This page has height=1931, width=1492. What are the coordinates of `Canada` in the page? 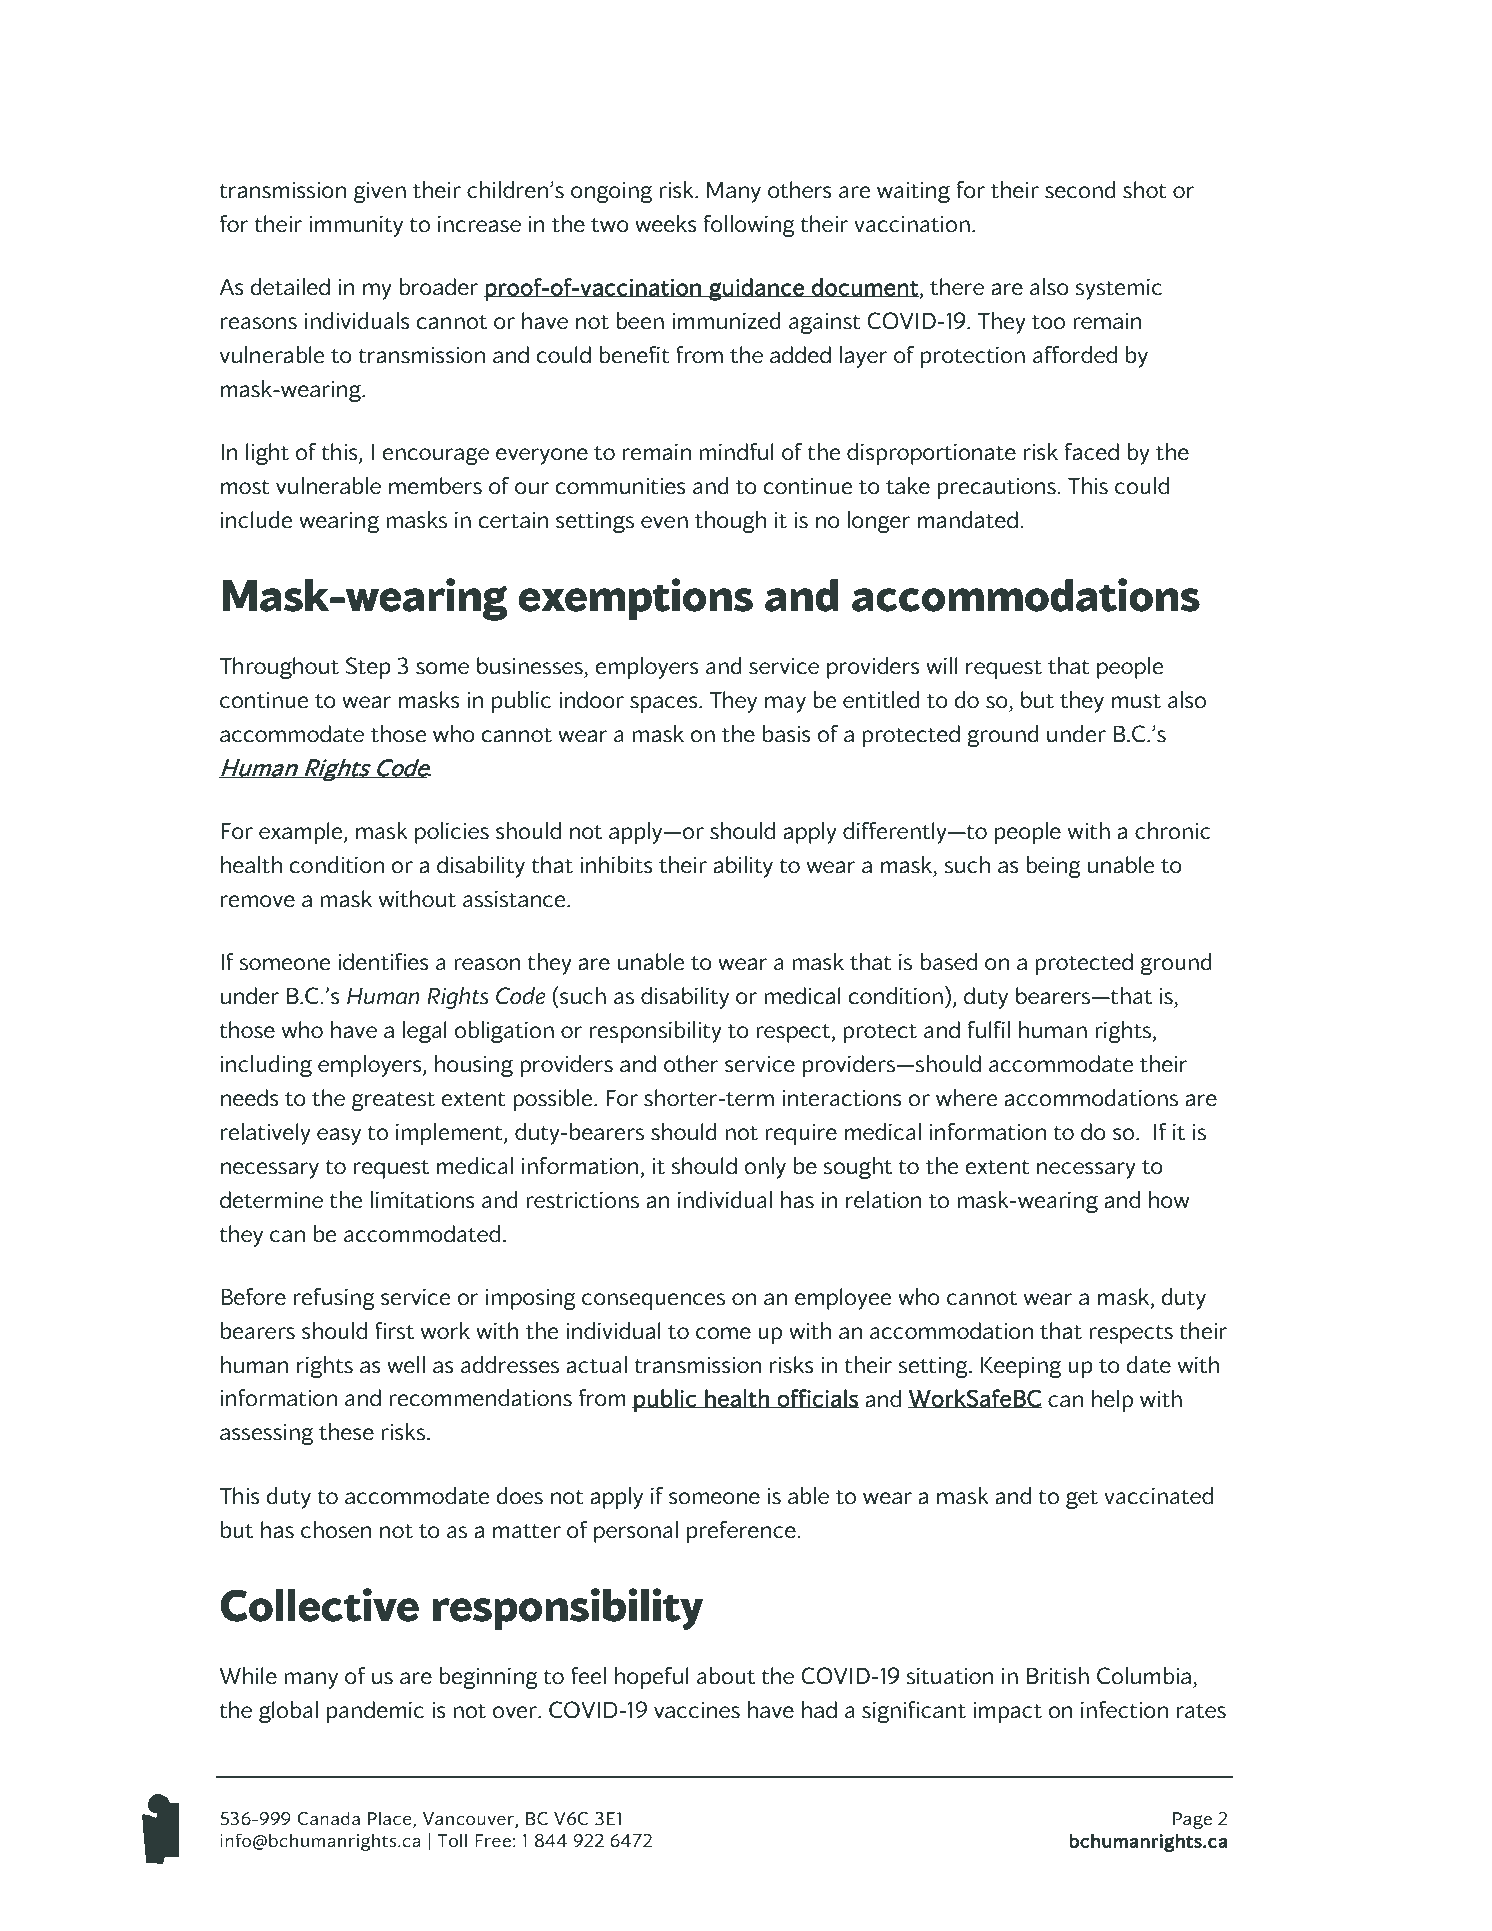 It's located at (329, 1819).
